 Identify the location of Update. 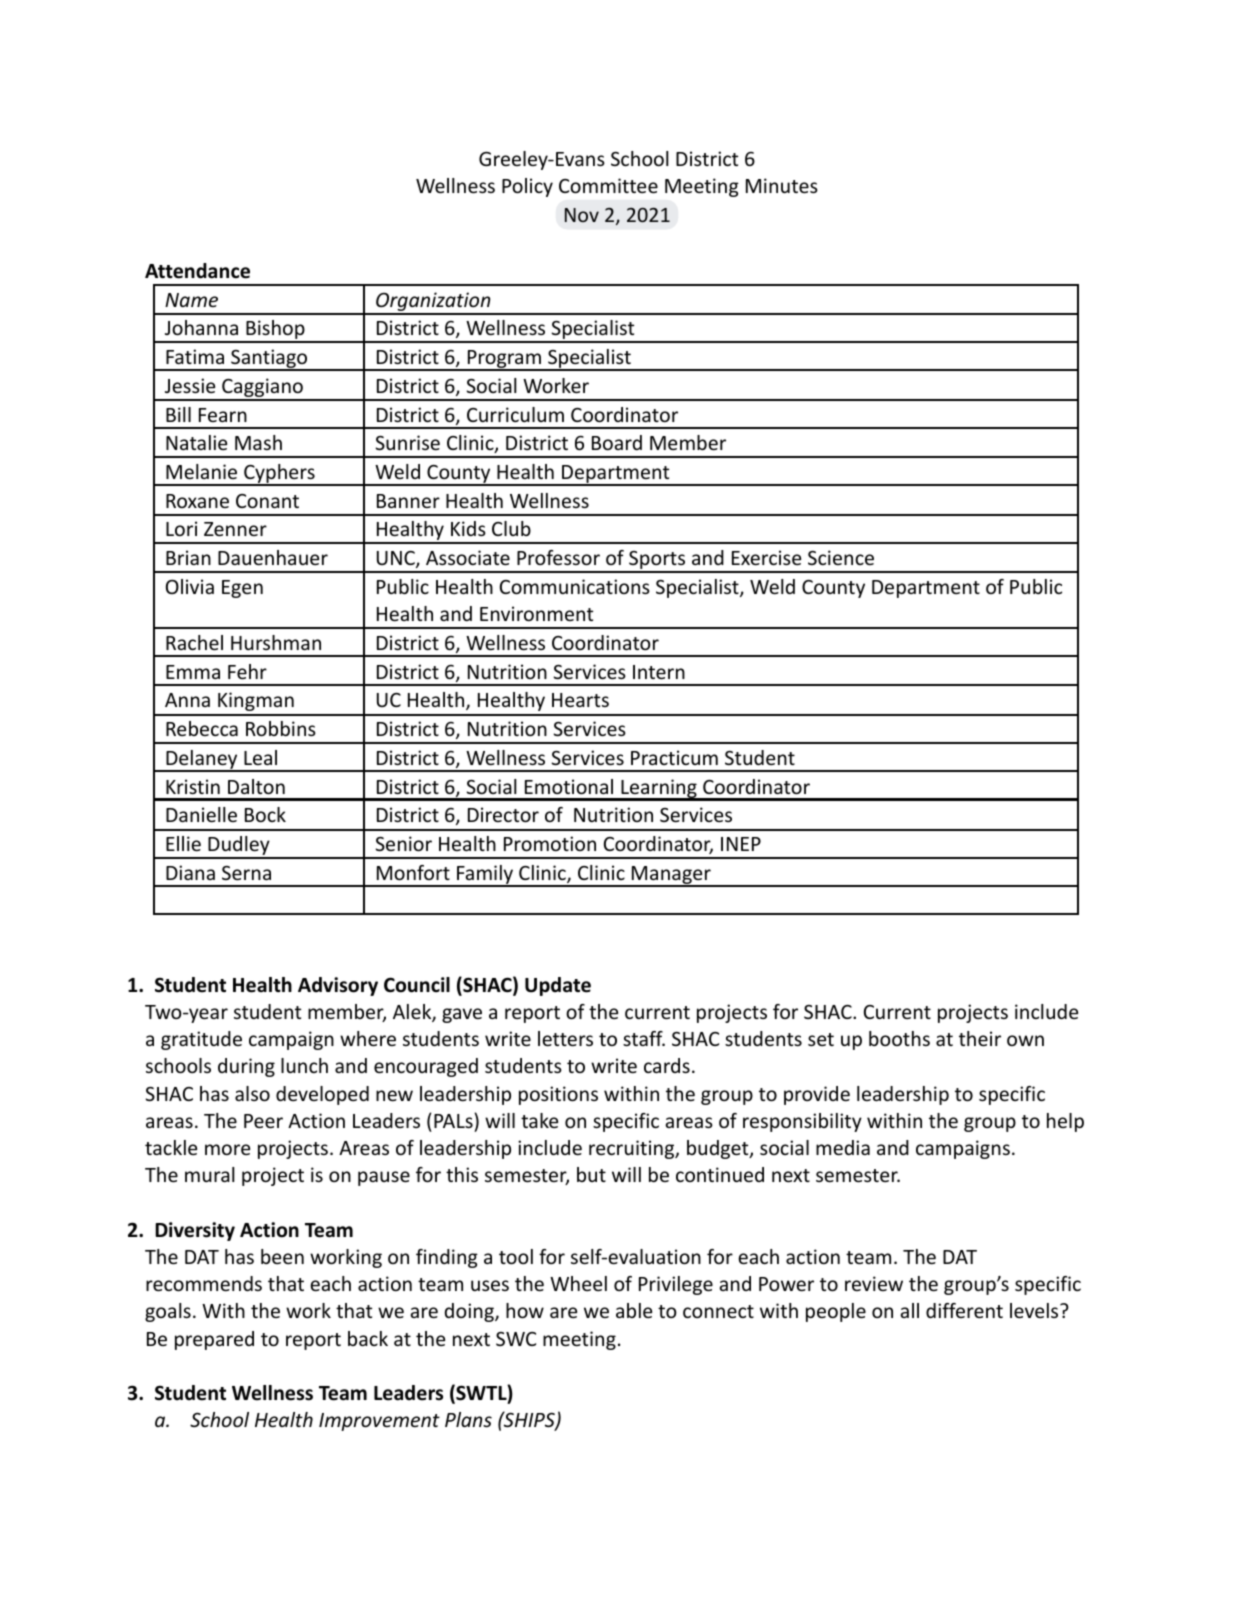
(558, 986).
